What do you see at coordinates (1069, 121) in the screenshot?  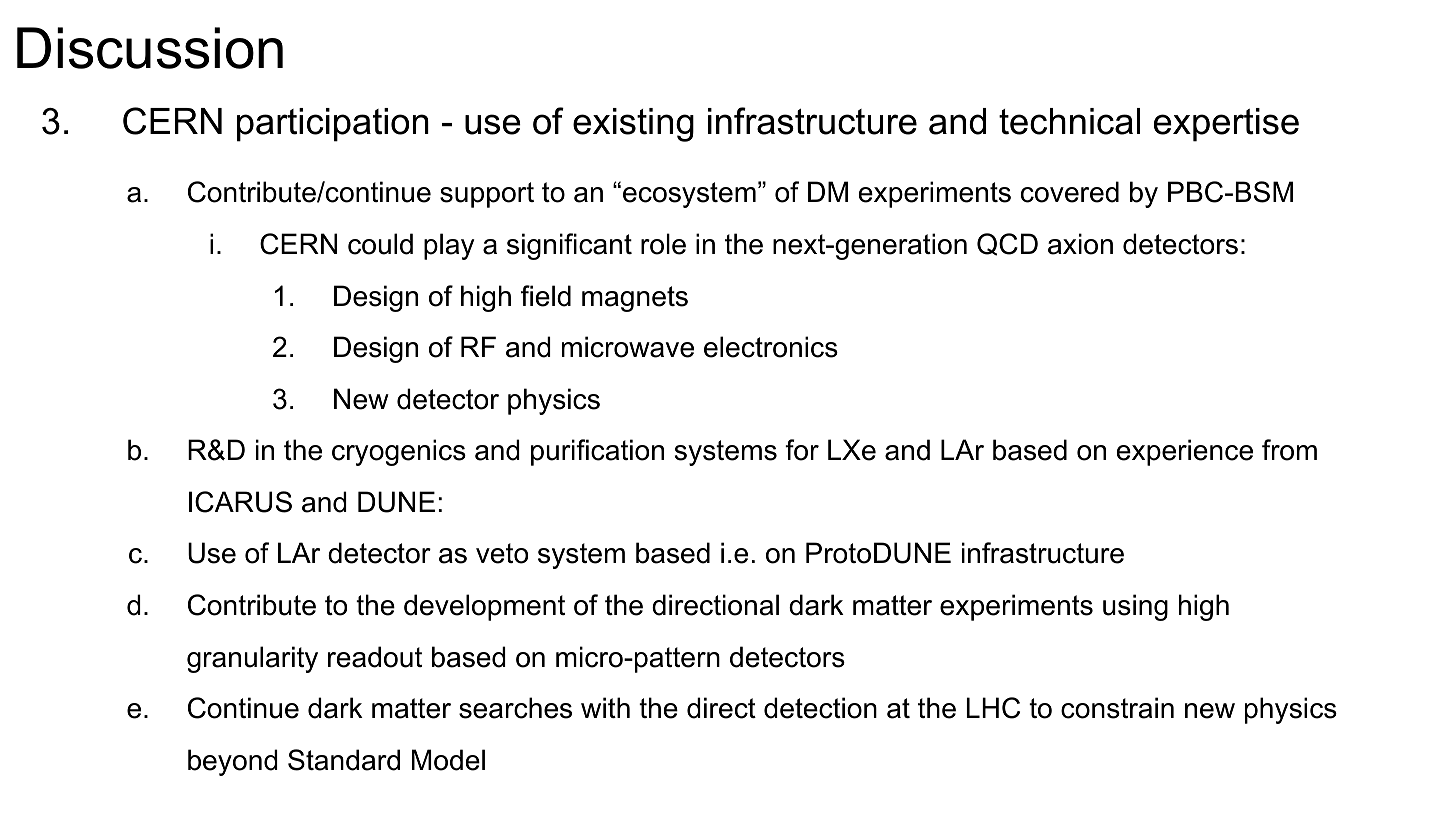 I see `technical` at bounding box center [1069, 121].
